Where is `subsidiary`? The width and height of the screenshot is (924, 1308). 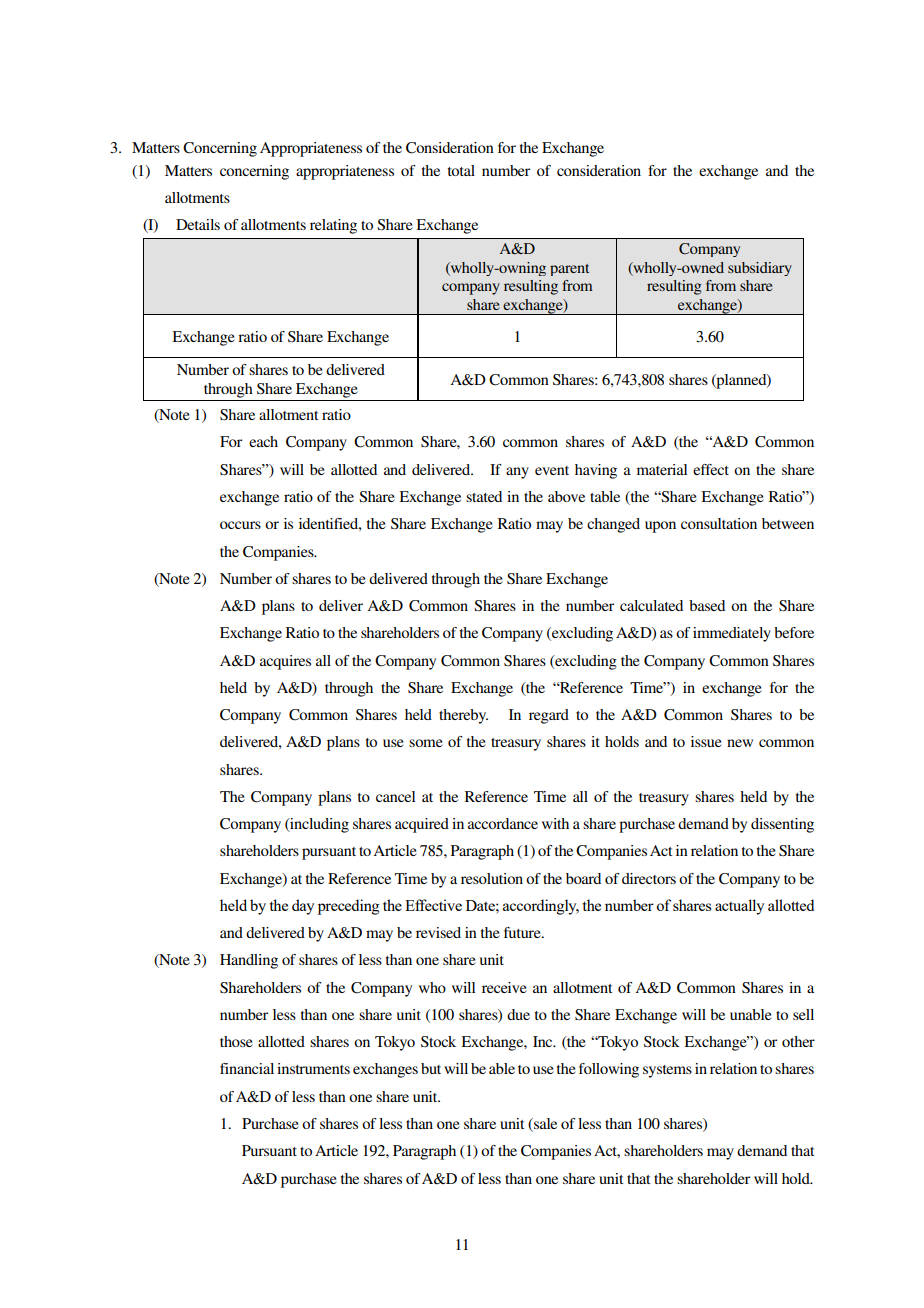
subsidiary is located at coordinates (760, 269).
